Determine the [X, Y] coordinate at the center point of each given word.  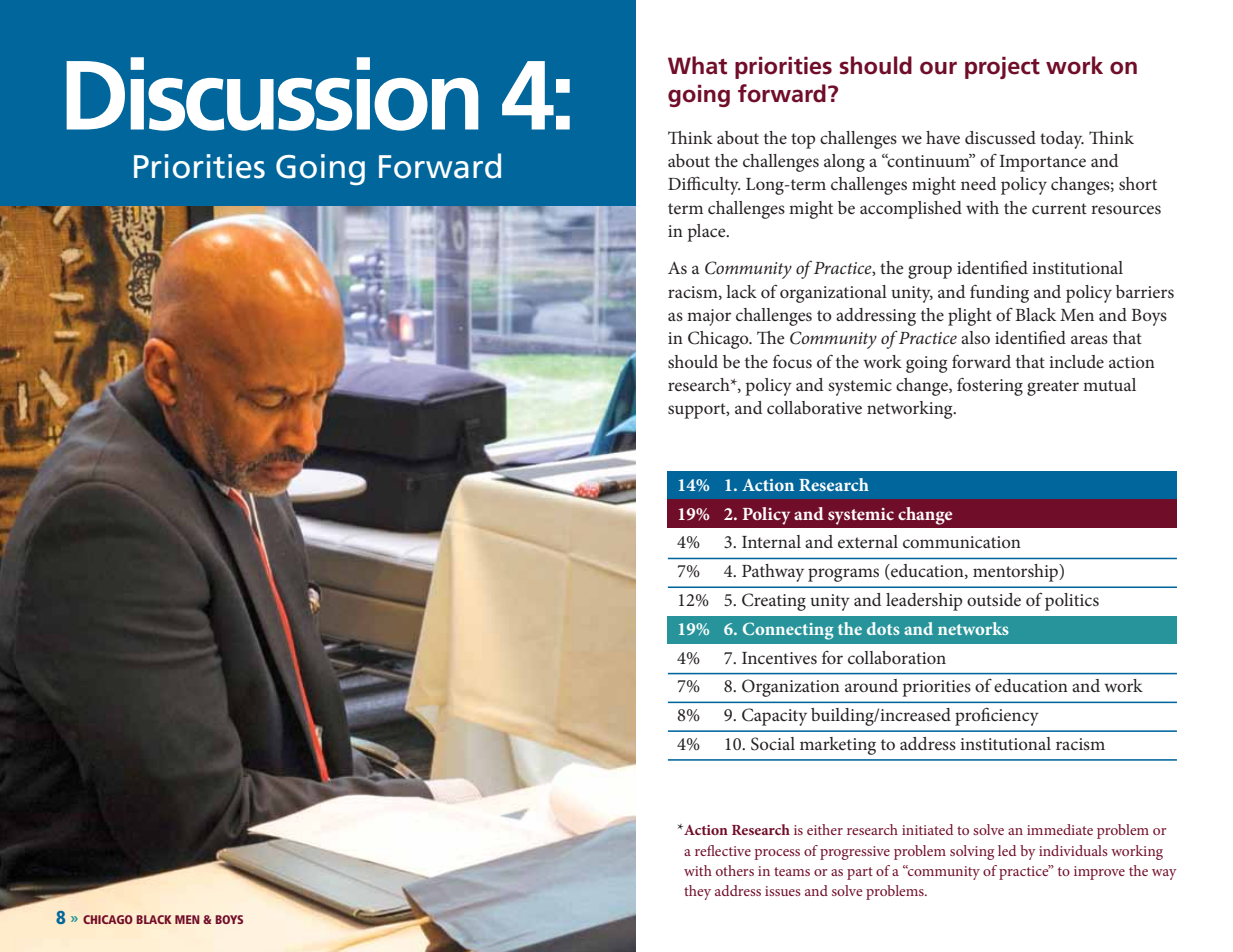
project [1002, 68]
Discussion [272, 94]
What [697, 65]
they [697, 892]
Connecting [788, 631]
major [709, 317]
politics [1072, 602]
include [1076, 361]
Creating [774, 602]
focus [792, 361]
